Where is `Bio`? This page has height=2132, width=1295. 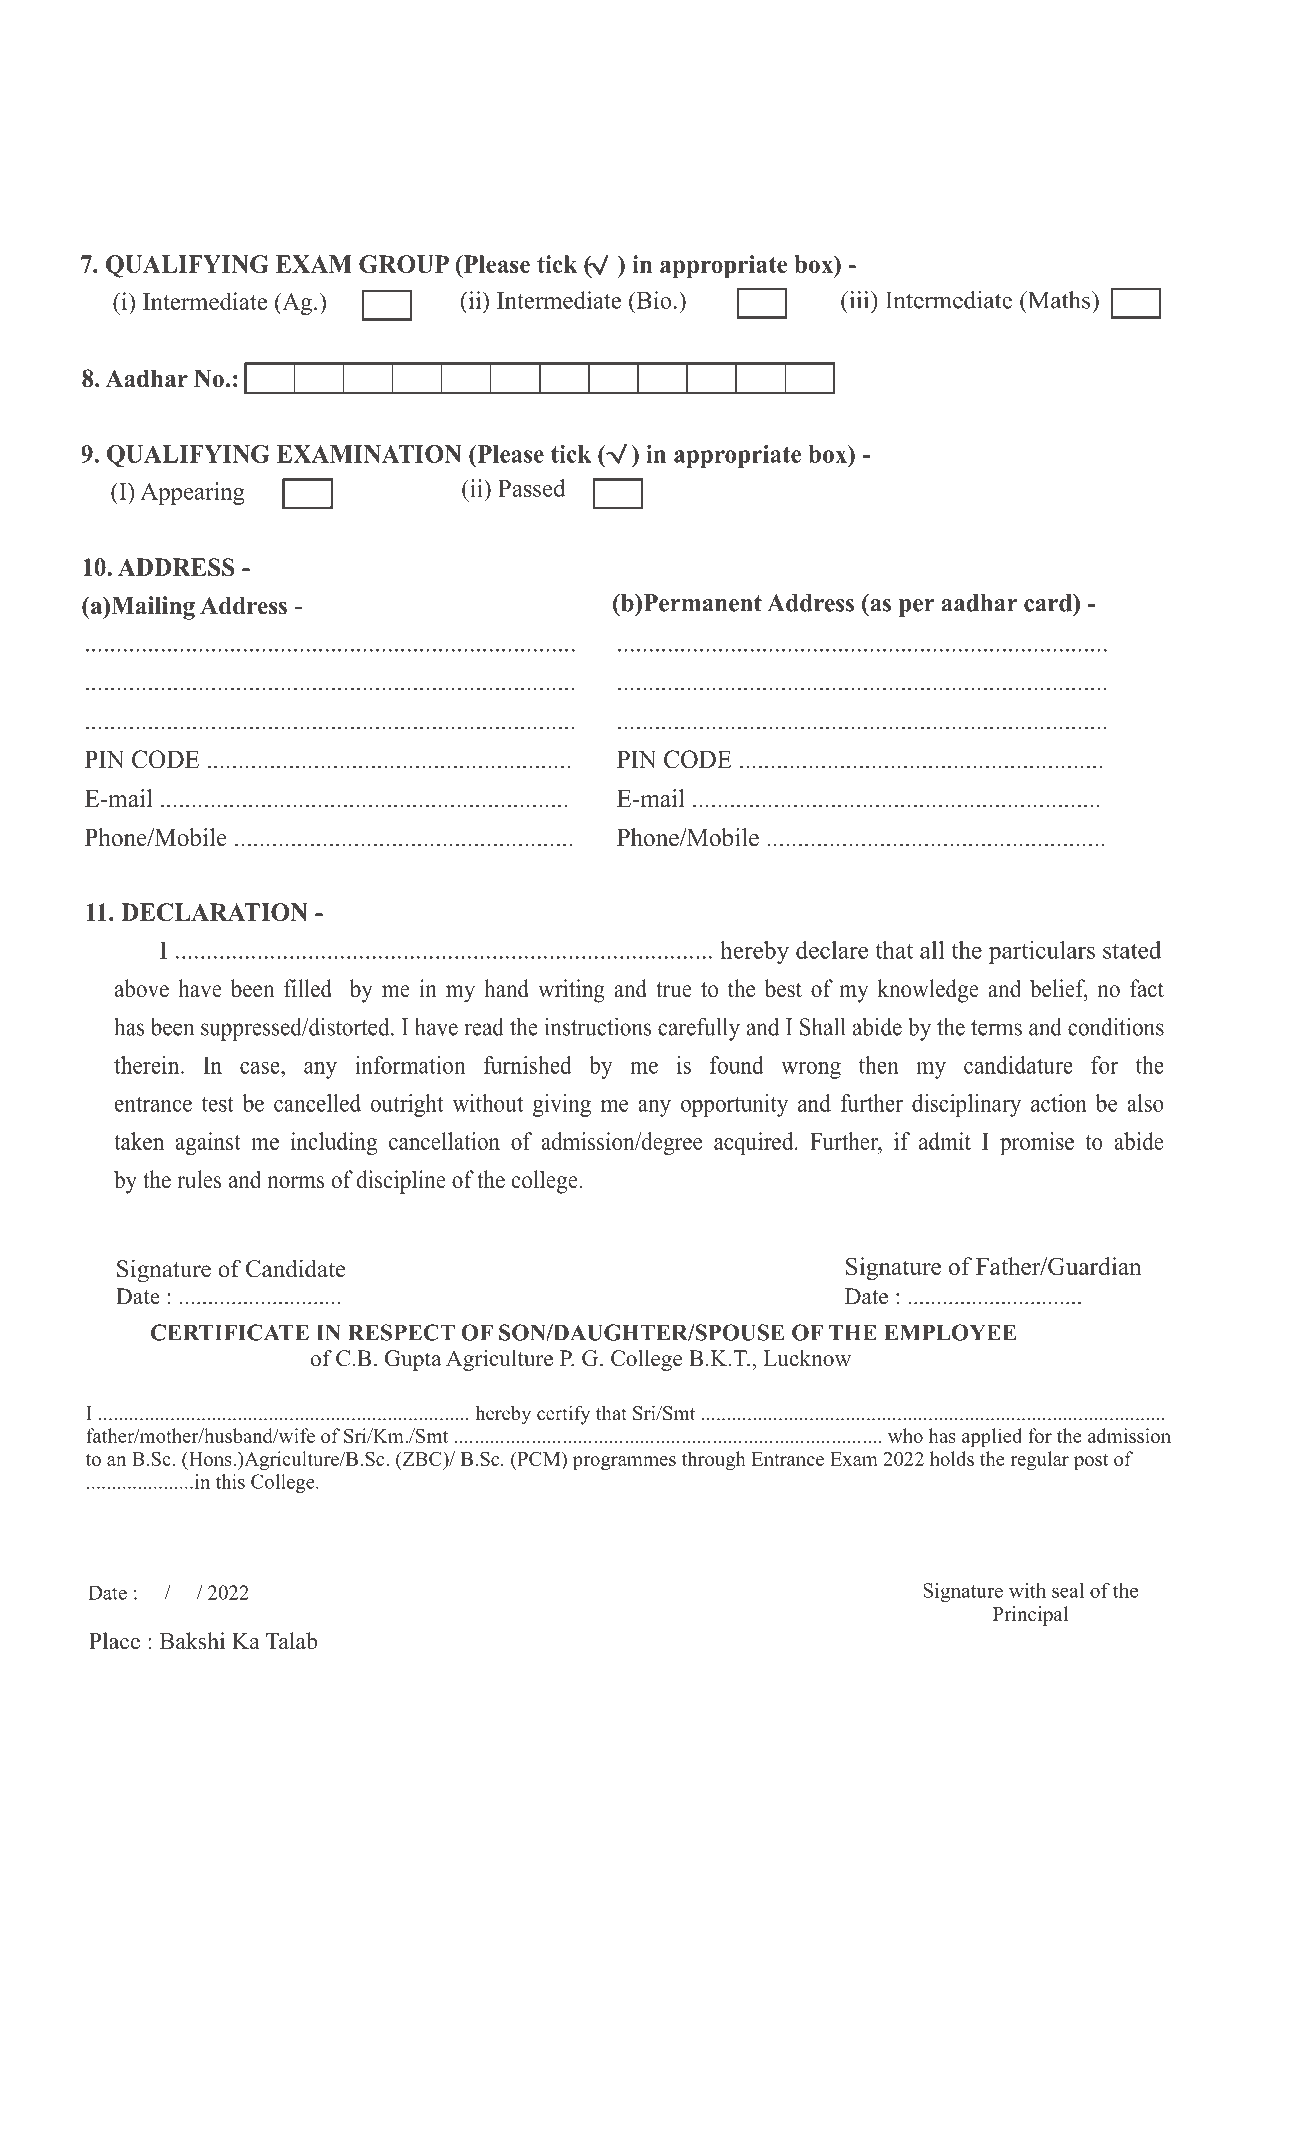
Bio is located at coordinates (653, 300).
